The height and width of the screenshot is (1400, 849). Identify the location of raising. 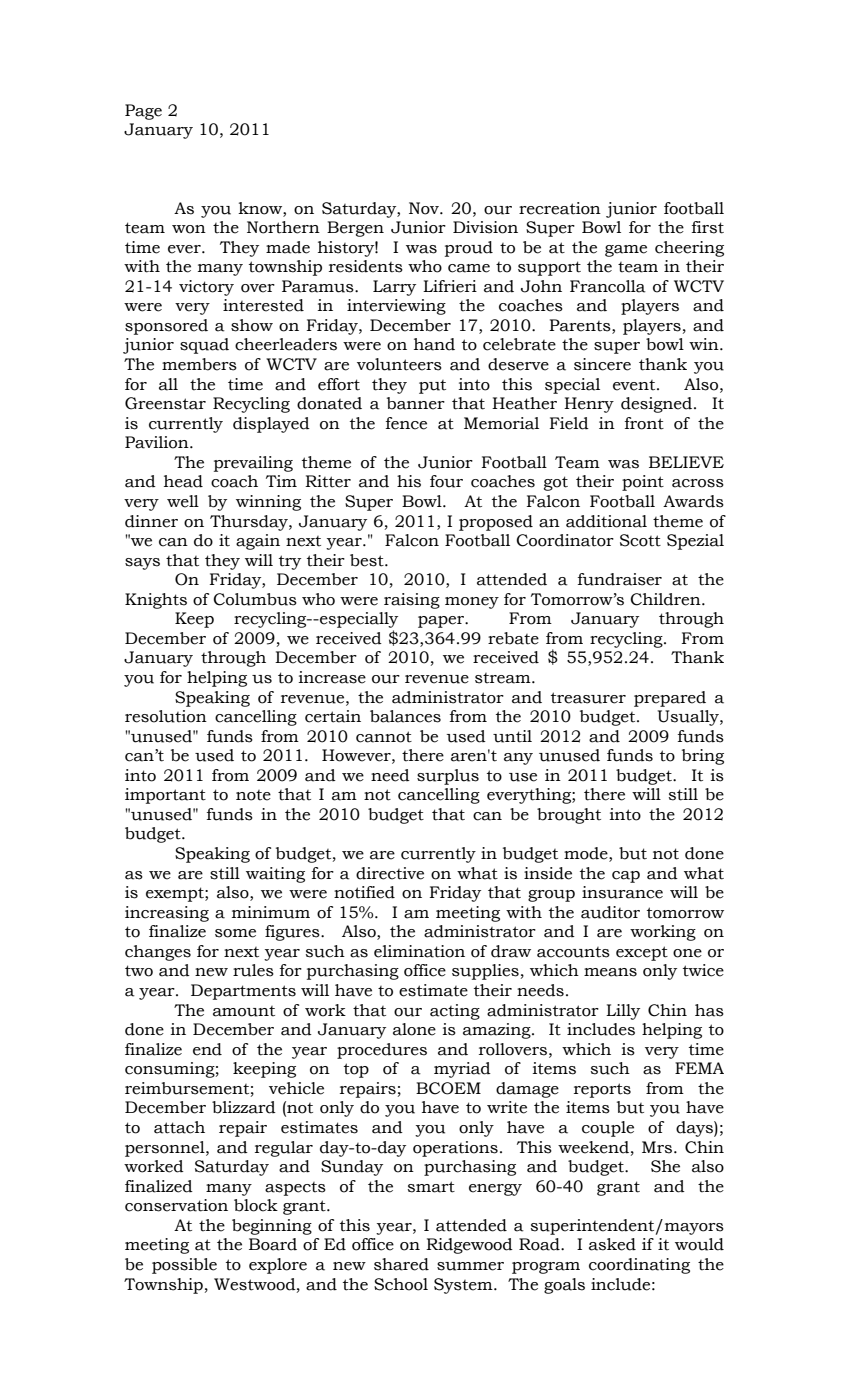
(412, 601).
